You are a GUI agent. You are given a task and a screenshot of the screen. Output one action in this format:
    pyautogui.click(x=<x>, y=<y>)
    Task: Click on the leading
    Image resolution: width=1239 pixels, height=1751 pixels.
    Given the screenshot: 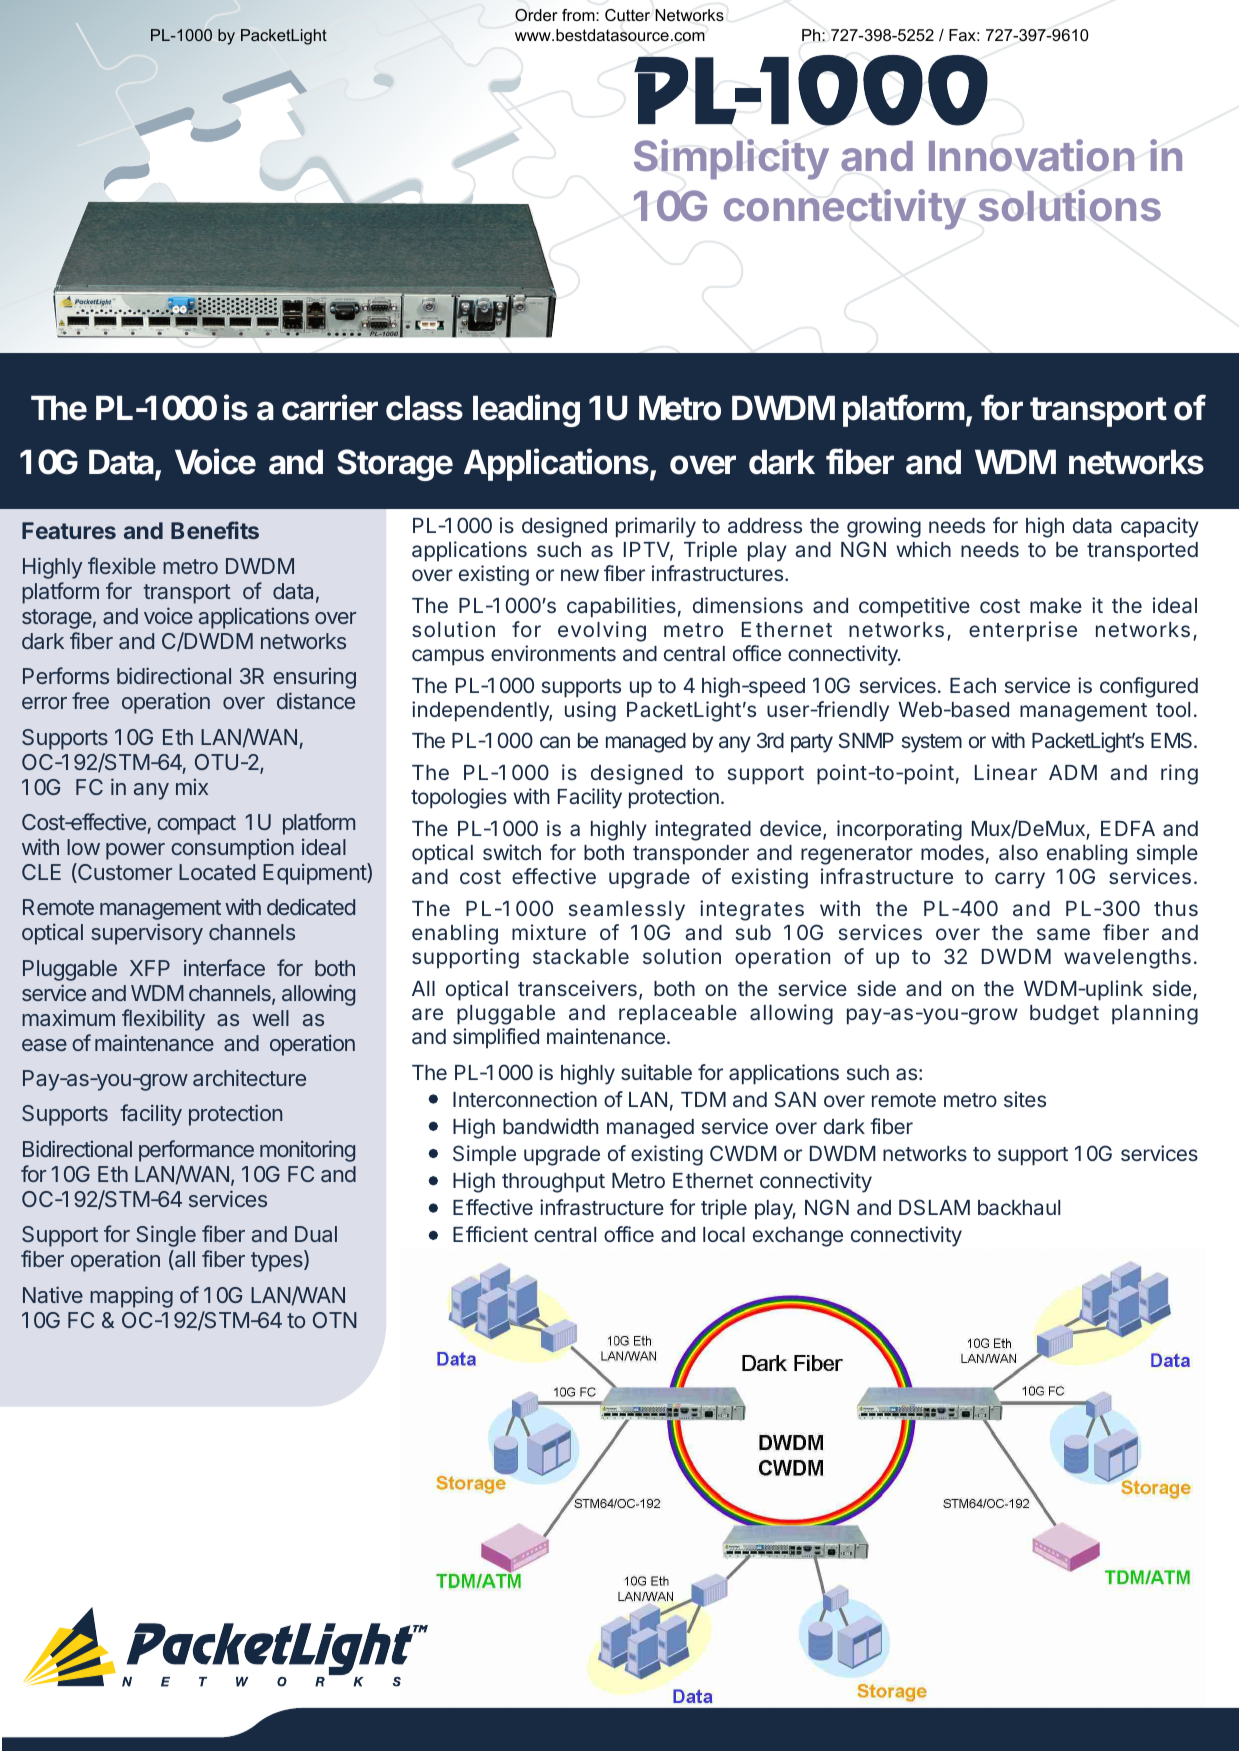 What is the action you would take?
    pyautogui.click(x=526, y=410)
